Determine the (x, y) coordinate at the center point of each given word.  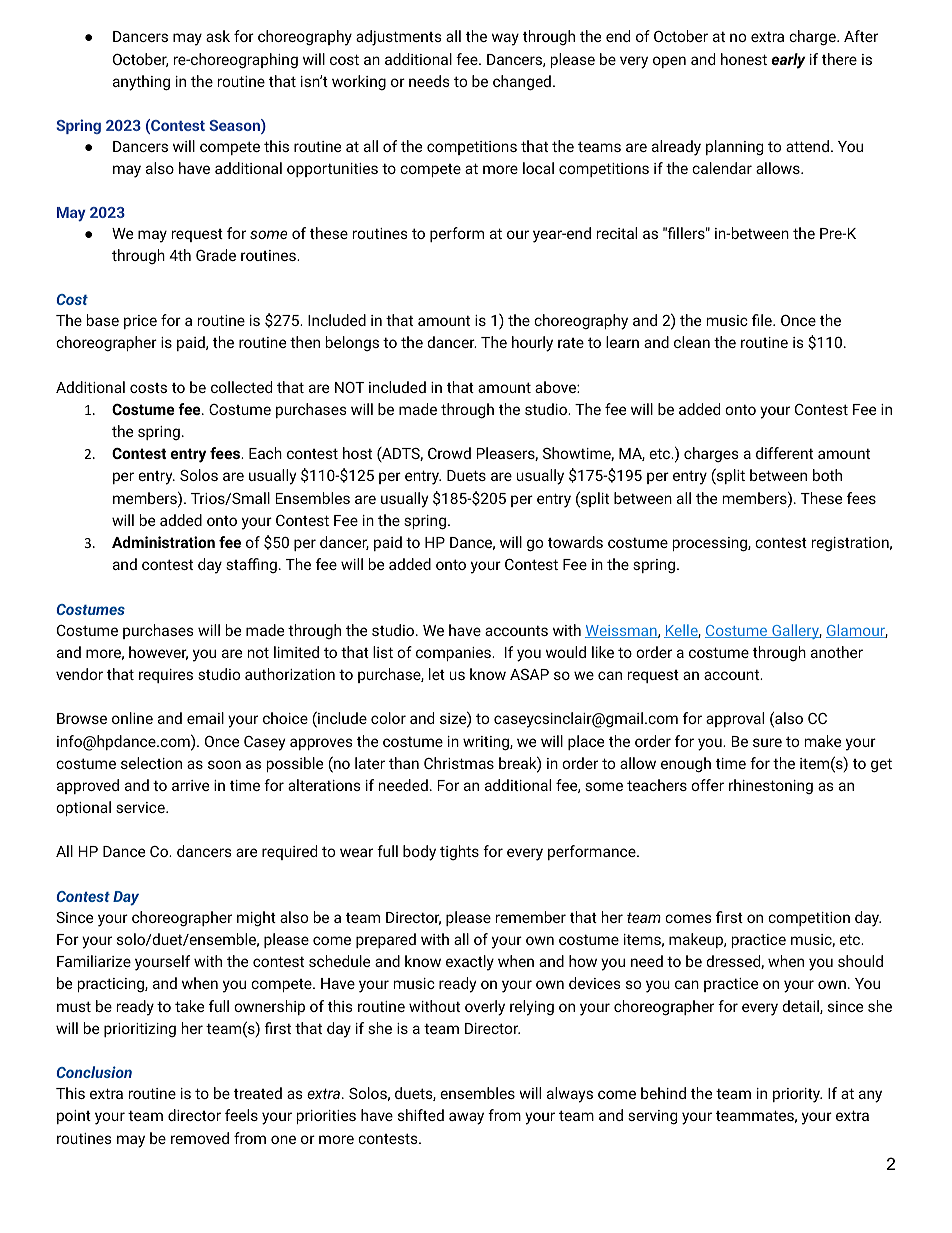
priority (797, 1095)
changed (522, 83)
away (466, 1118)
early (788, 61)
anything (141, 83)
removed (200, 1138)
